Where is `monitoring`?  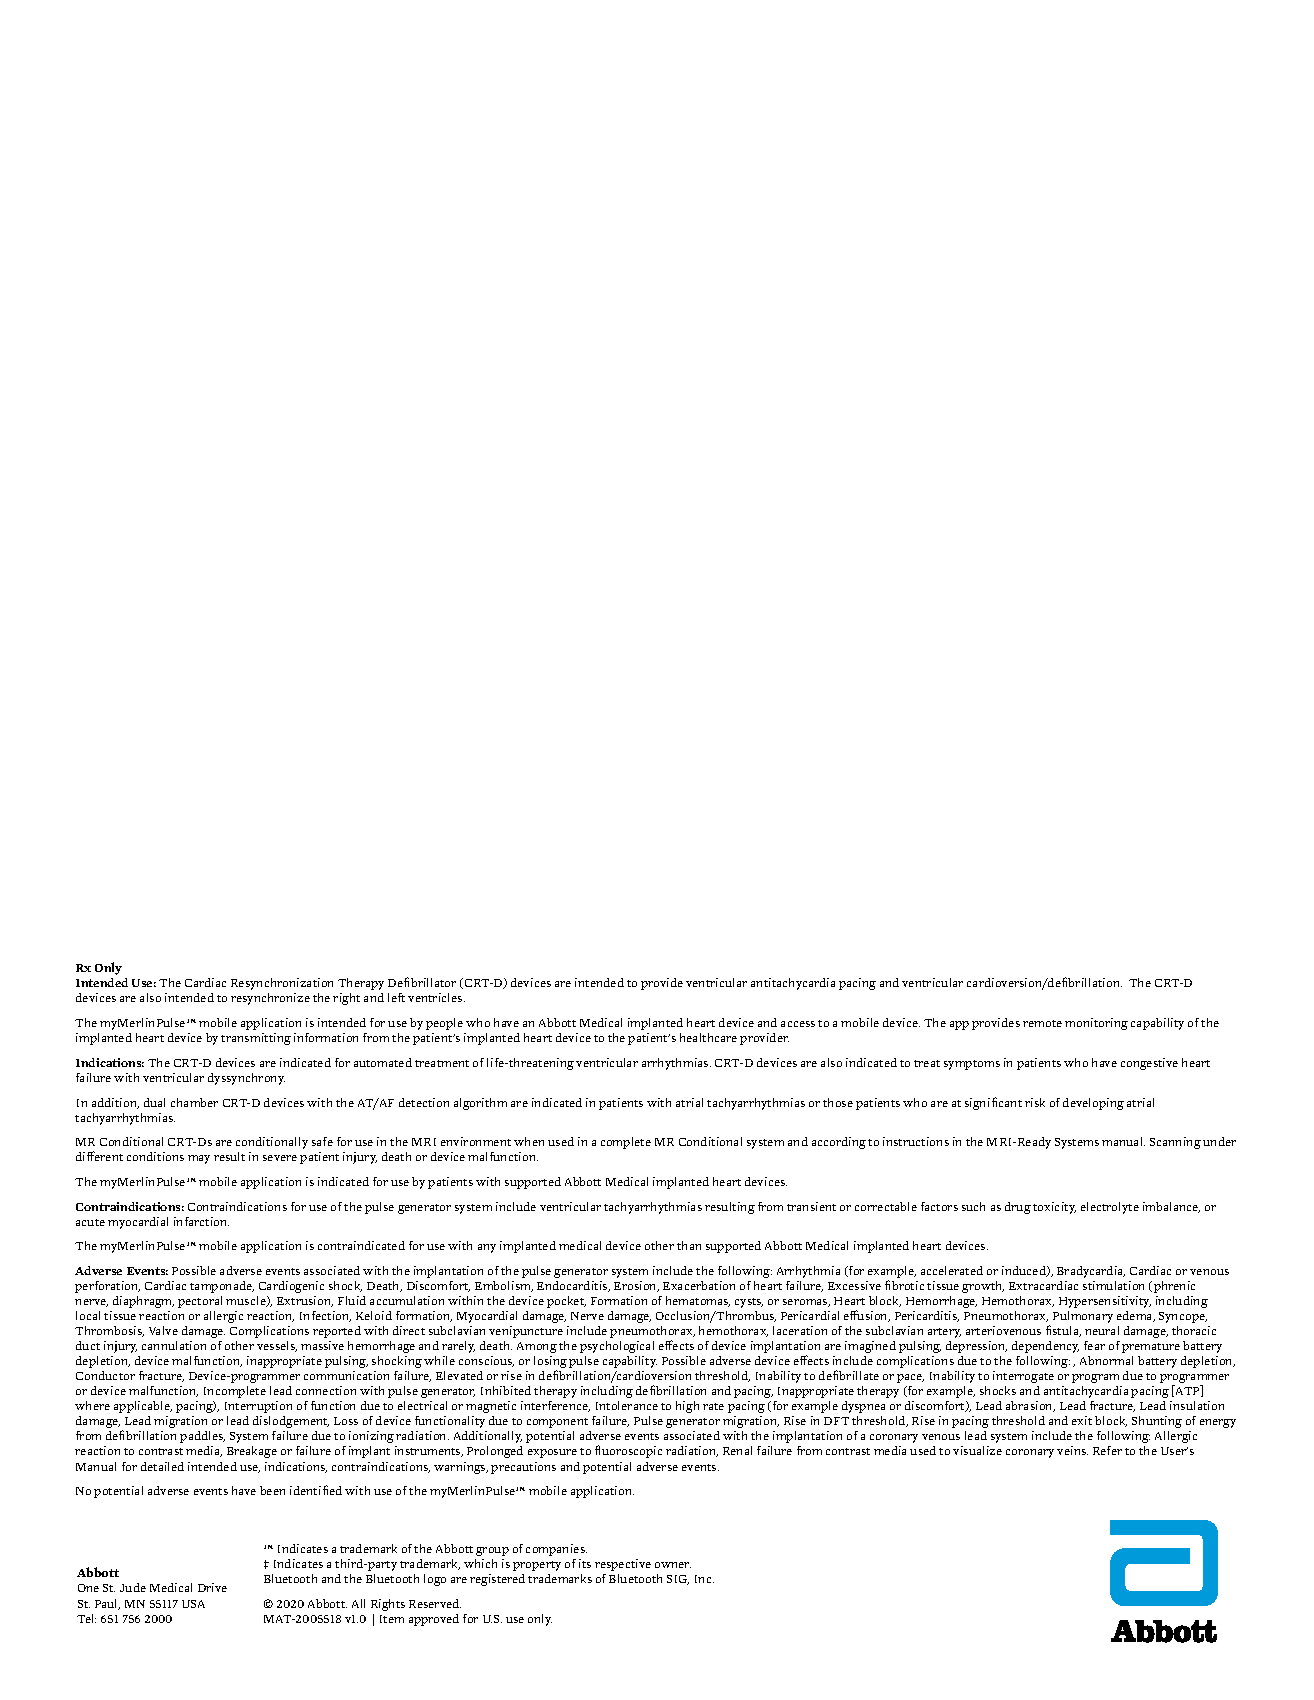
monitoring is located at coordinates (1096, 1024).
